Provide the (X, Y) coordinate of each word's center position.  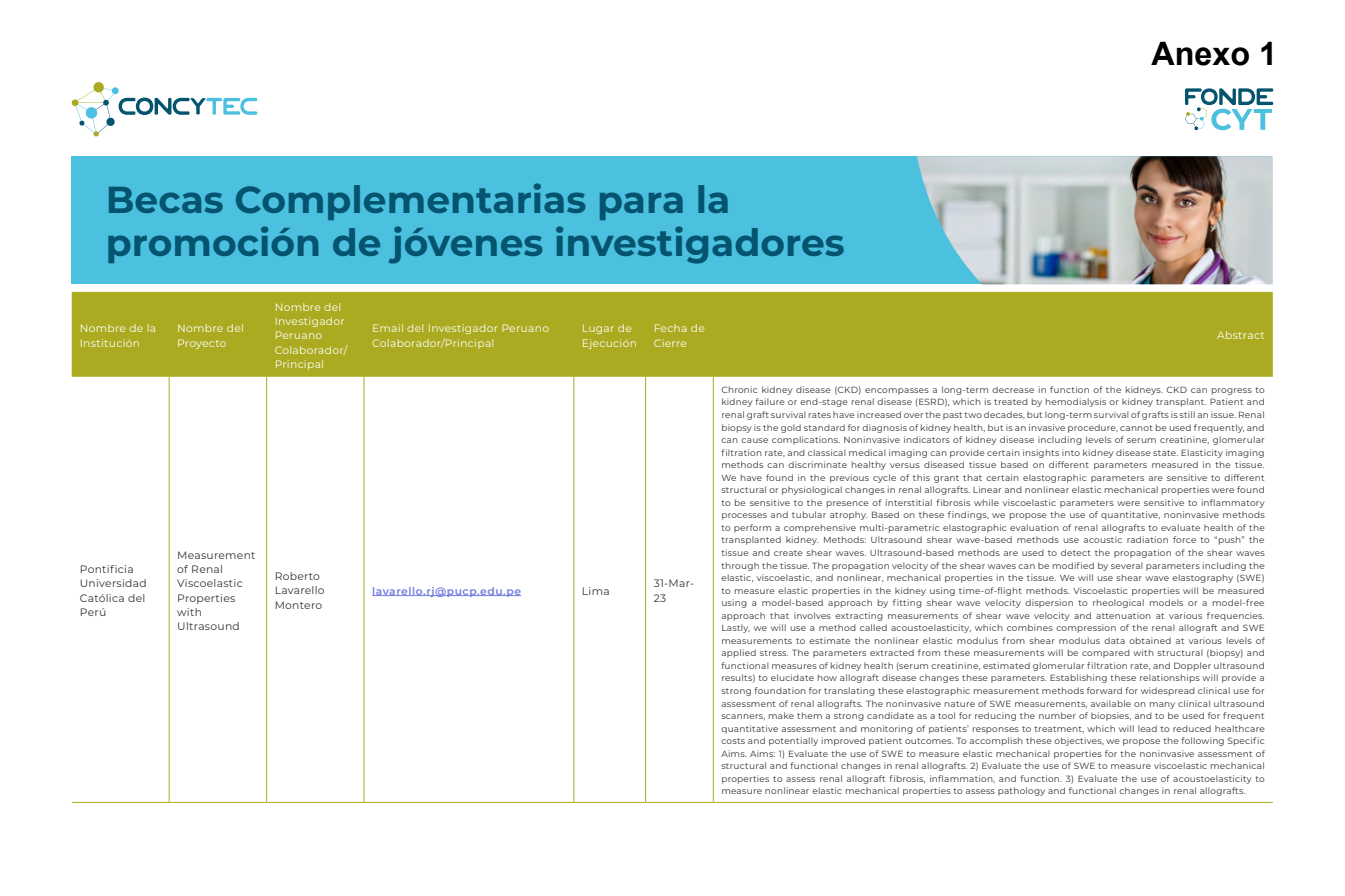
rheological (1118, 603)
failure (770, 401)
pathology (1021, 791)
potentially (793, 741)
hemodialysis (1076, 402)
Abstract (1240, 335)
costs (733, 741)
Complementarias (410, 201)
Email (388, 328)
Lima (596, 591)
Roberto (298, 576)
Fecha (670, 328)
